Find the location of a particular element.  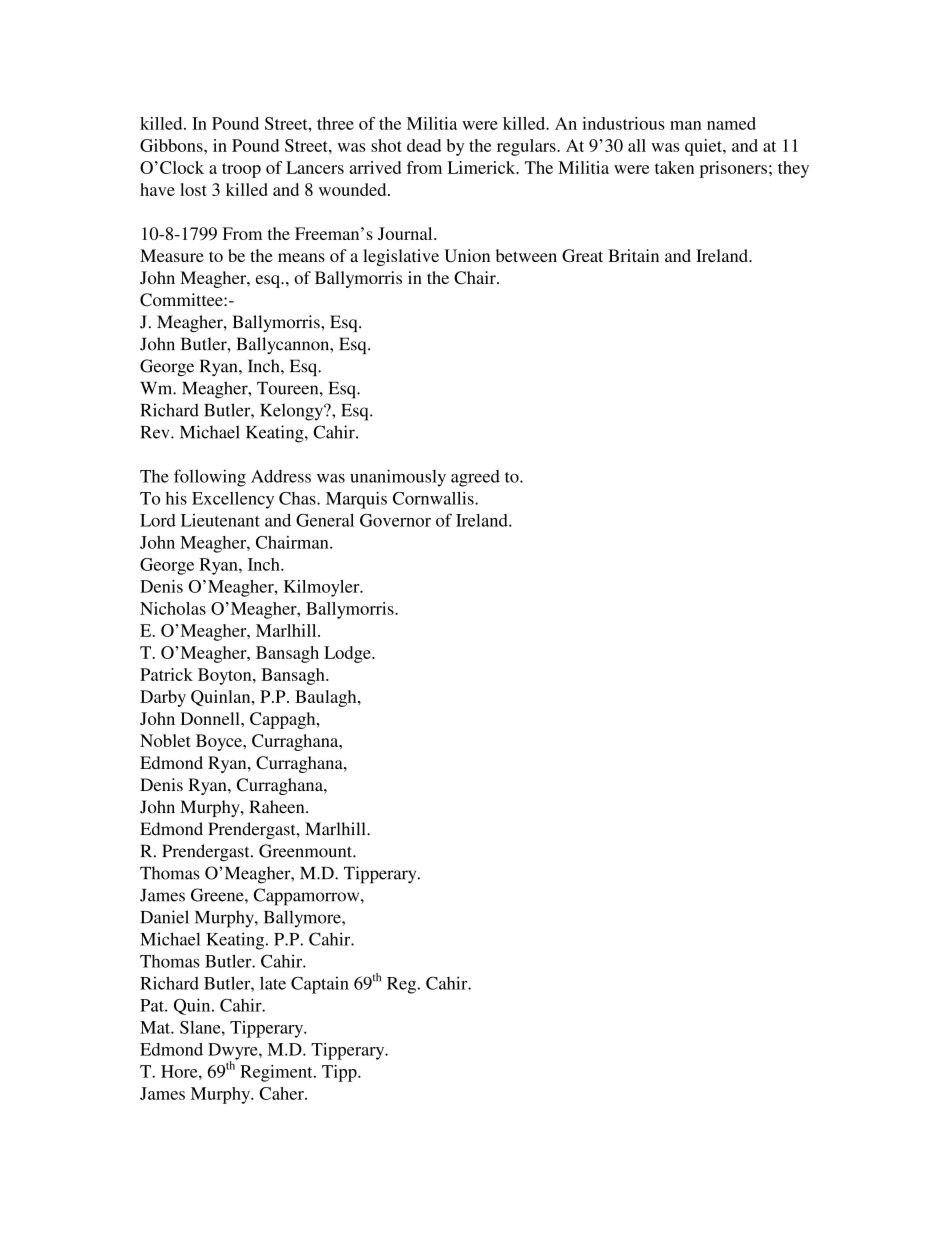

late is located at coordinates (273, 983).
